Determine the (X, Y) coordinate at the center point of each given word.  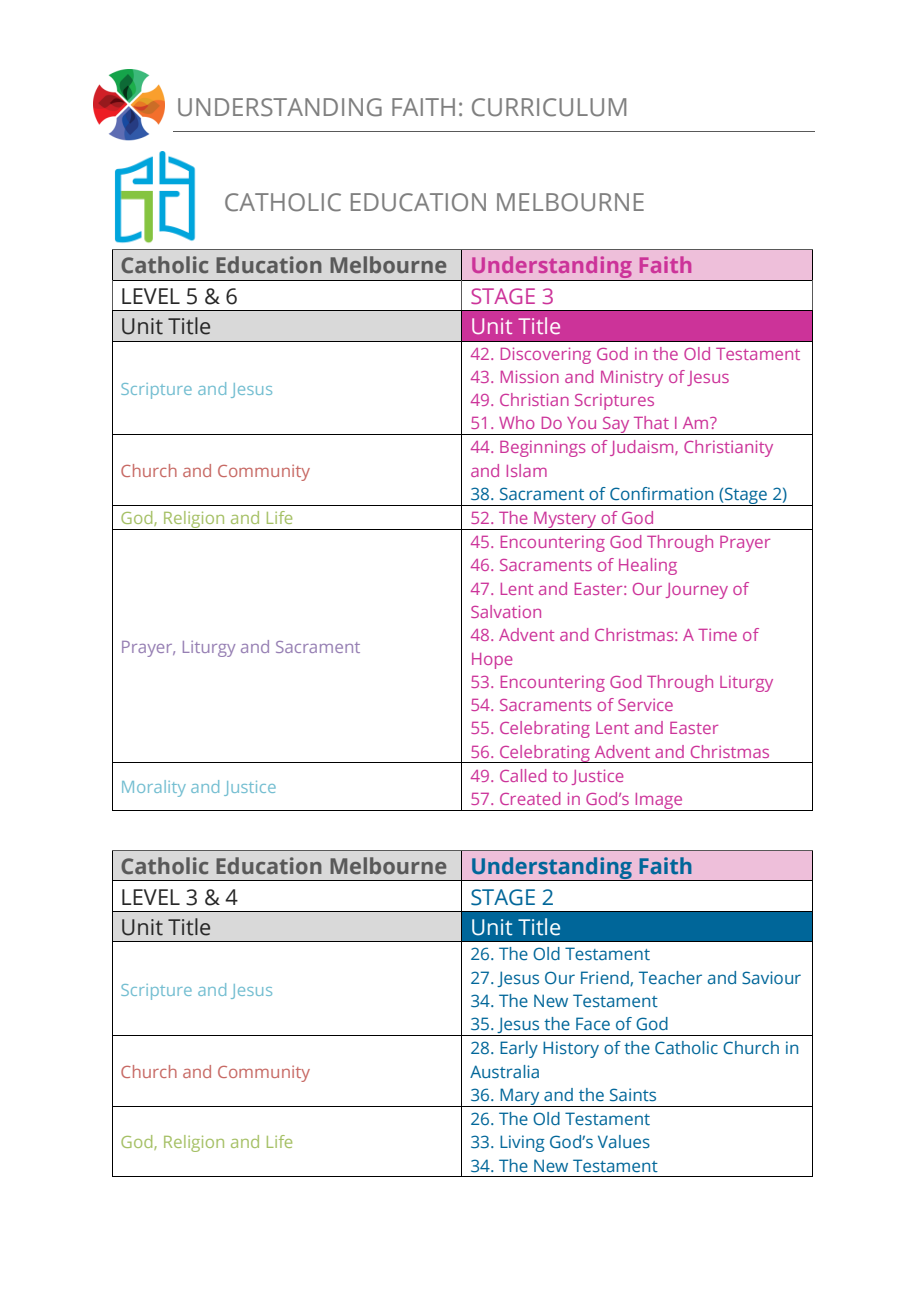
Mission (530, 376)
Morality (154, 788)
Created (530, 798)
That (651, 422)
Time (717, 634)
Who (517, 422)
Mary (520, 1097)
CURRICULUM (549, 107)
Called (523, 775)
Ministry (632, 378)
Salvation (506, 611)
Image (659, 802)
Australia (504, 1071)
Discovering (546, 355)
